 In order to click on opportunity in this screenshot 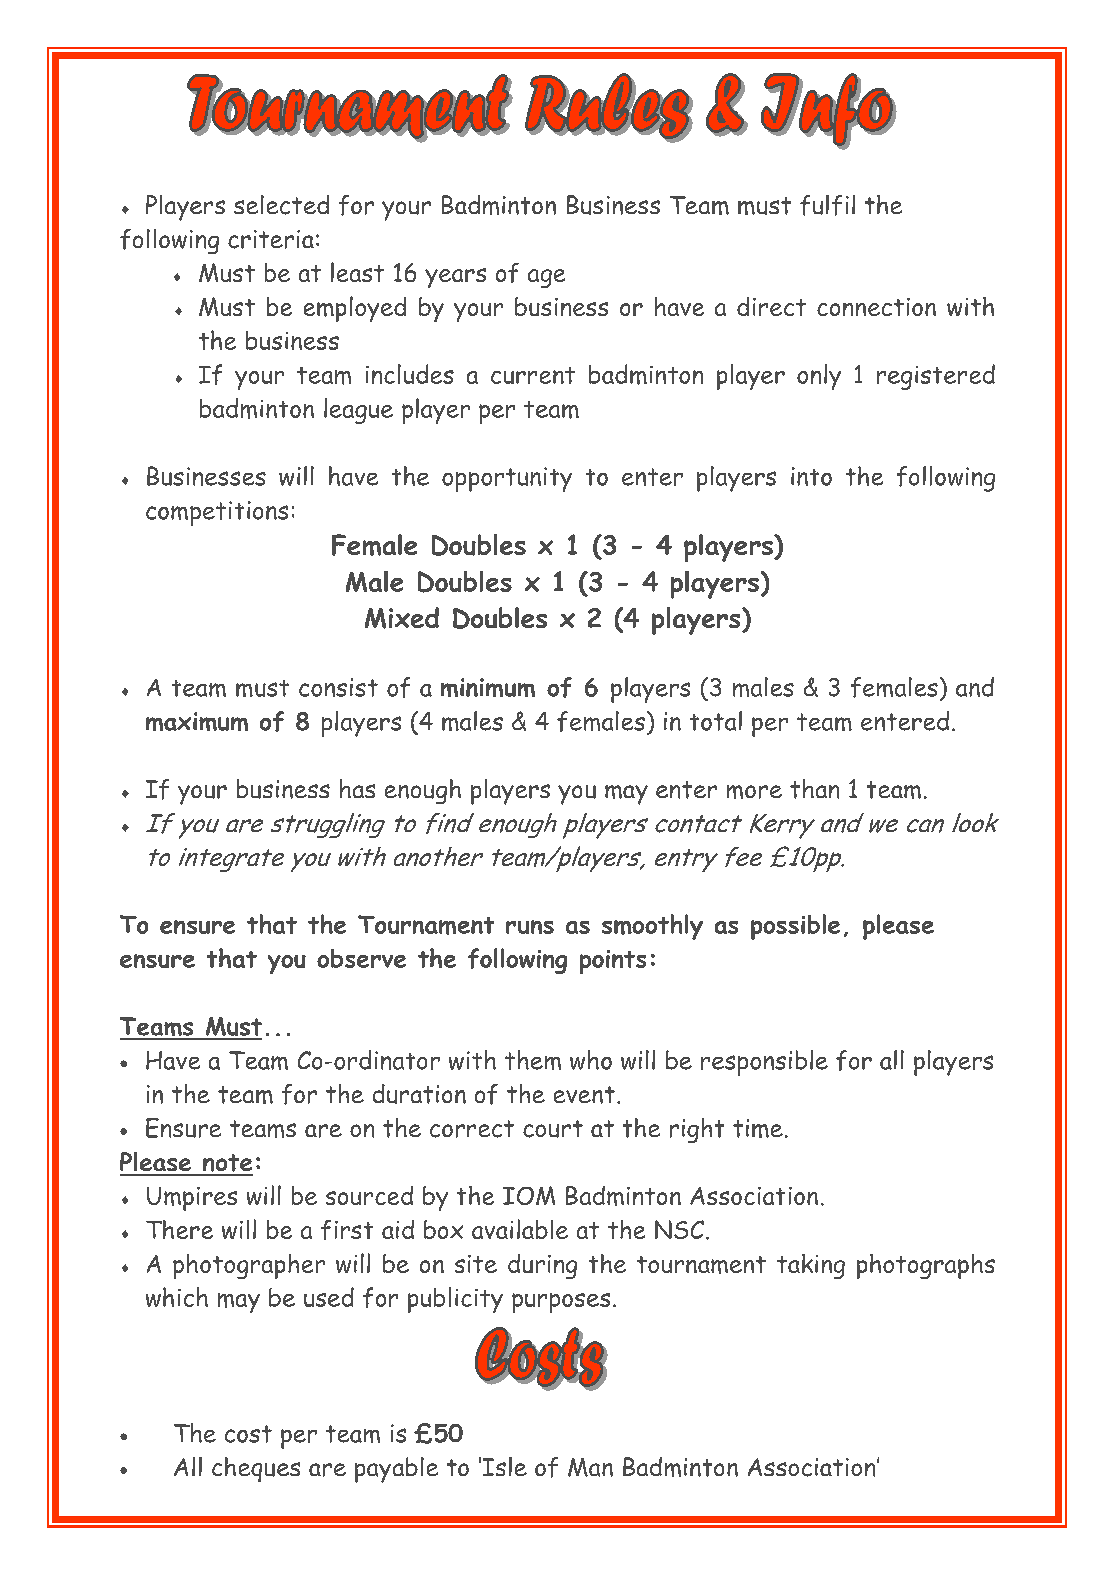, I will do `click(507, 479)`.
